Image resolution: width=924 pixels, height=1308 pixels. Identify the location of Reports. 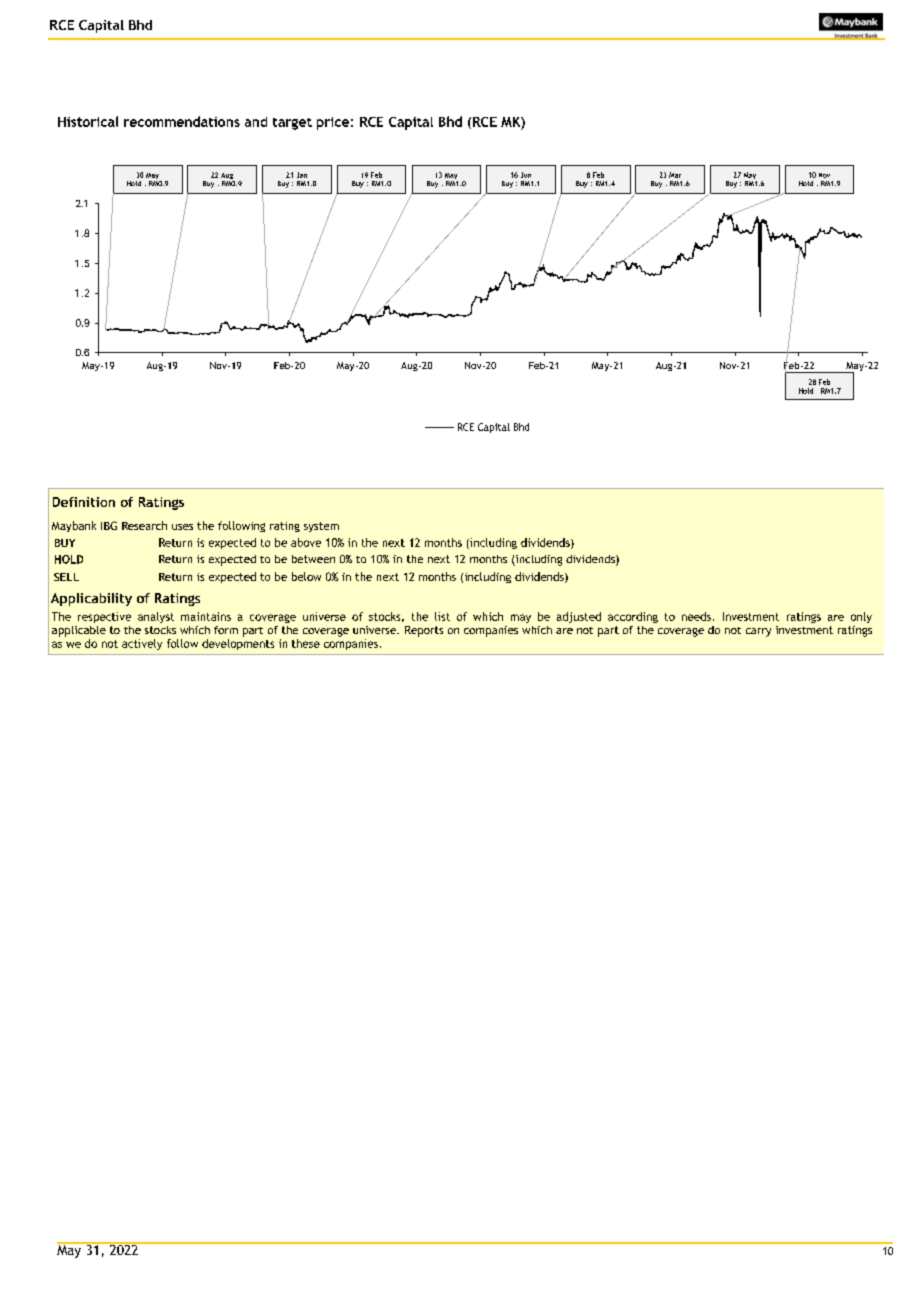
(424, 631).
